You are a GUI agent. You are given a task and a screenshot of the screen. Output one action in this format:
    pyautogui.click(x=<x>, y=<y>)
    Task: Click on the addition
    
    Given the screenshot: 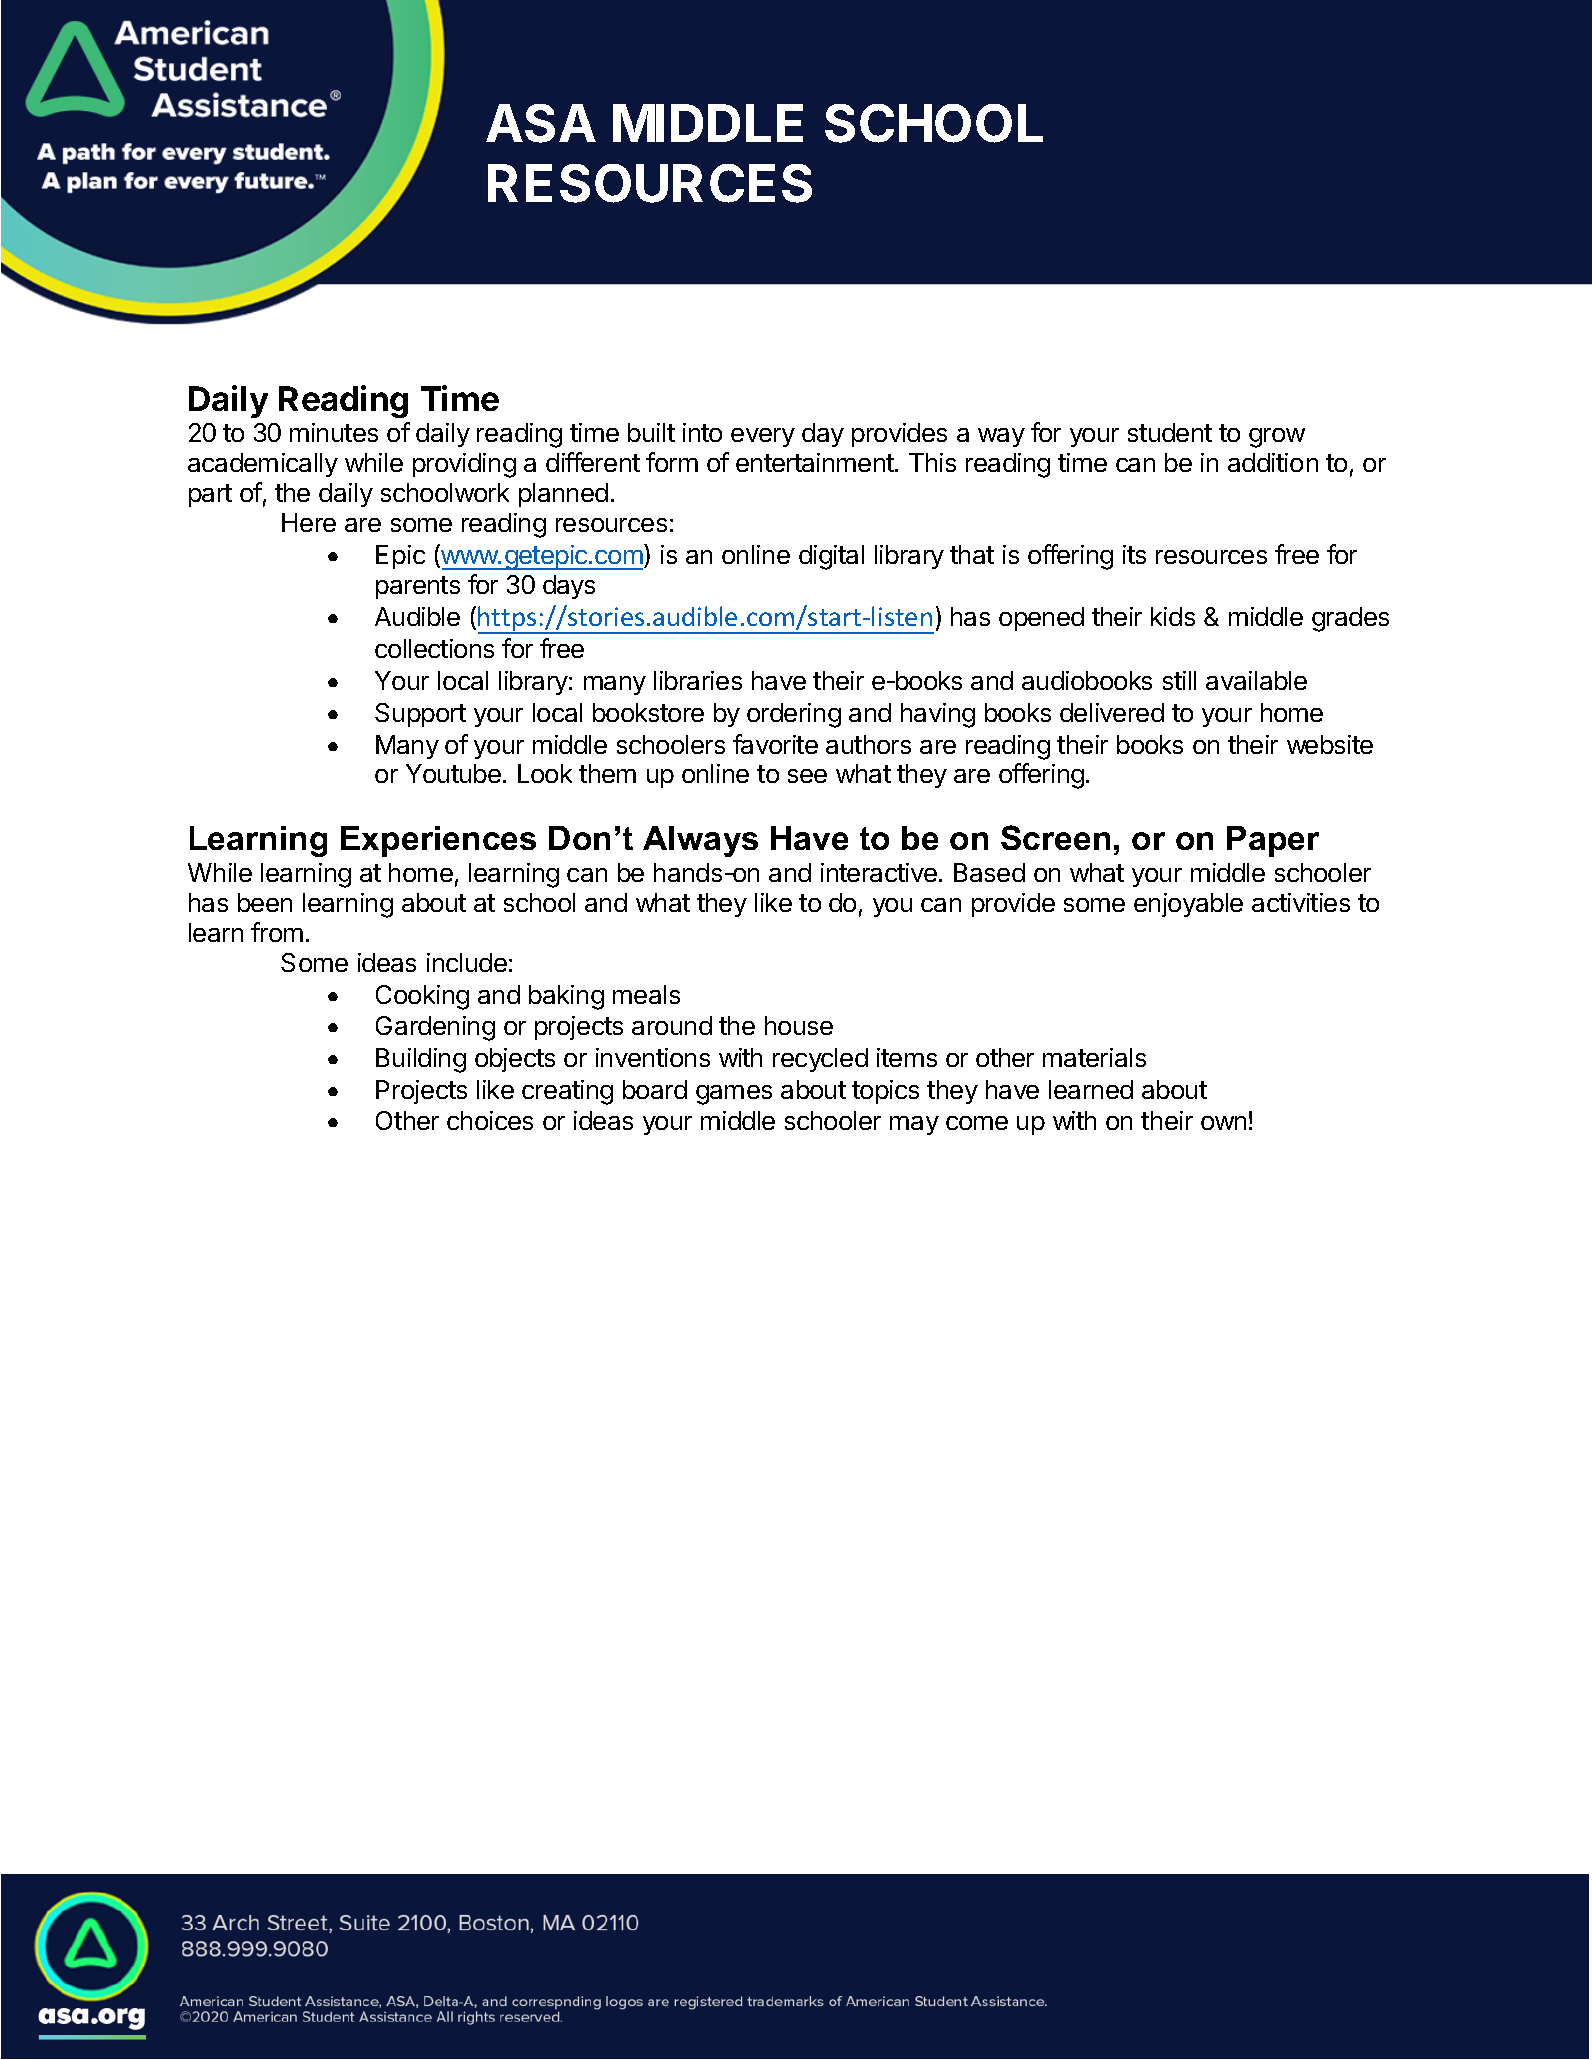 What is the action you would take?
    pyautogui.click(x=1273, y=462)
